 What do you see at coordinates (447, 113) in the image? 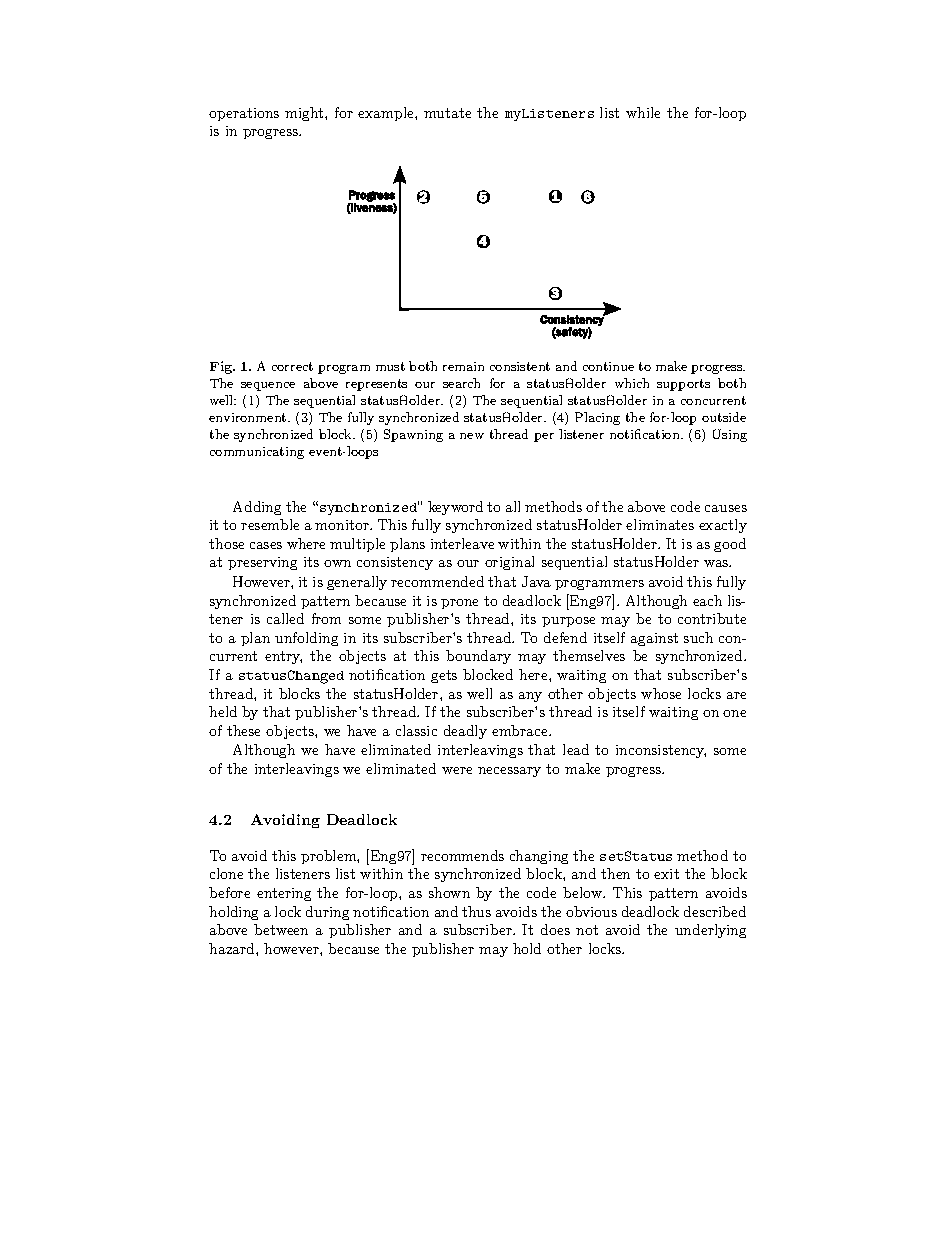
I see `mutate` at bounding box center [447, 113].
